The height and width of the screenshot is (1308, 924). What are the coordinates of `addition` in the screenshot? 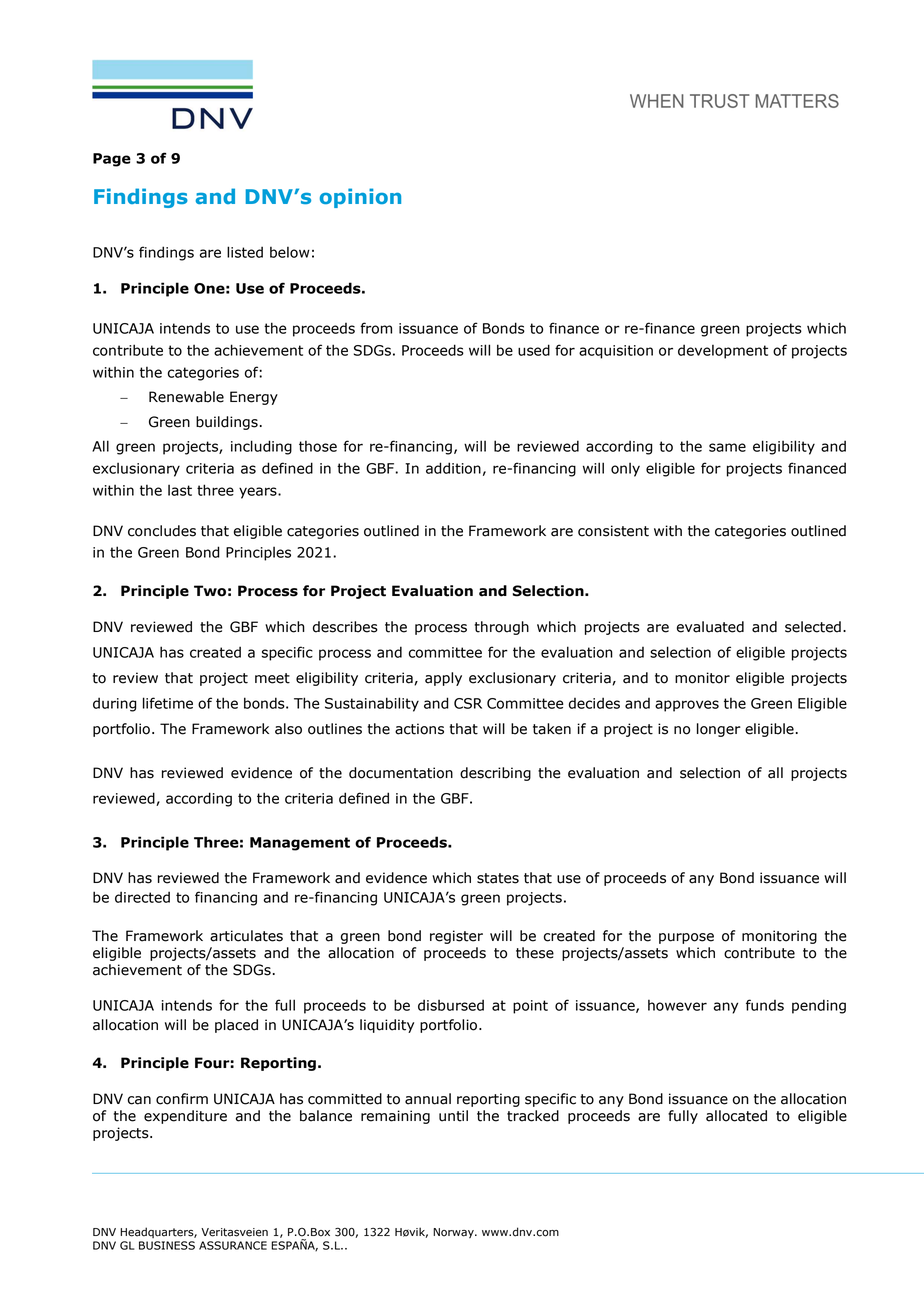 It's located at (453, 468).
